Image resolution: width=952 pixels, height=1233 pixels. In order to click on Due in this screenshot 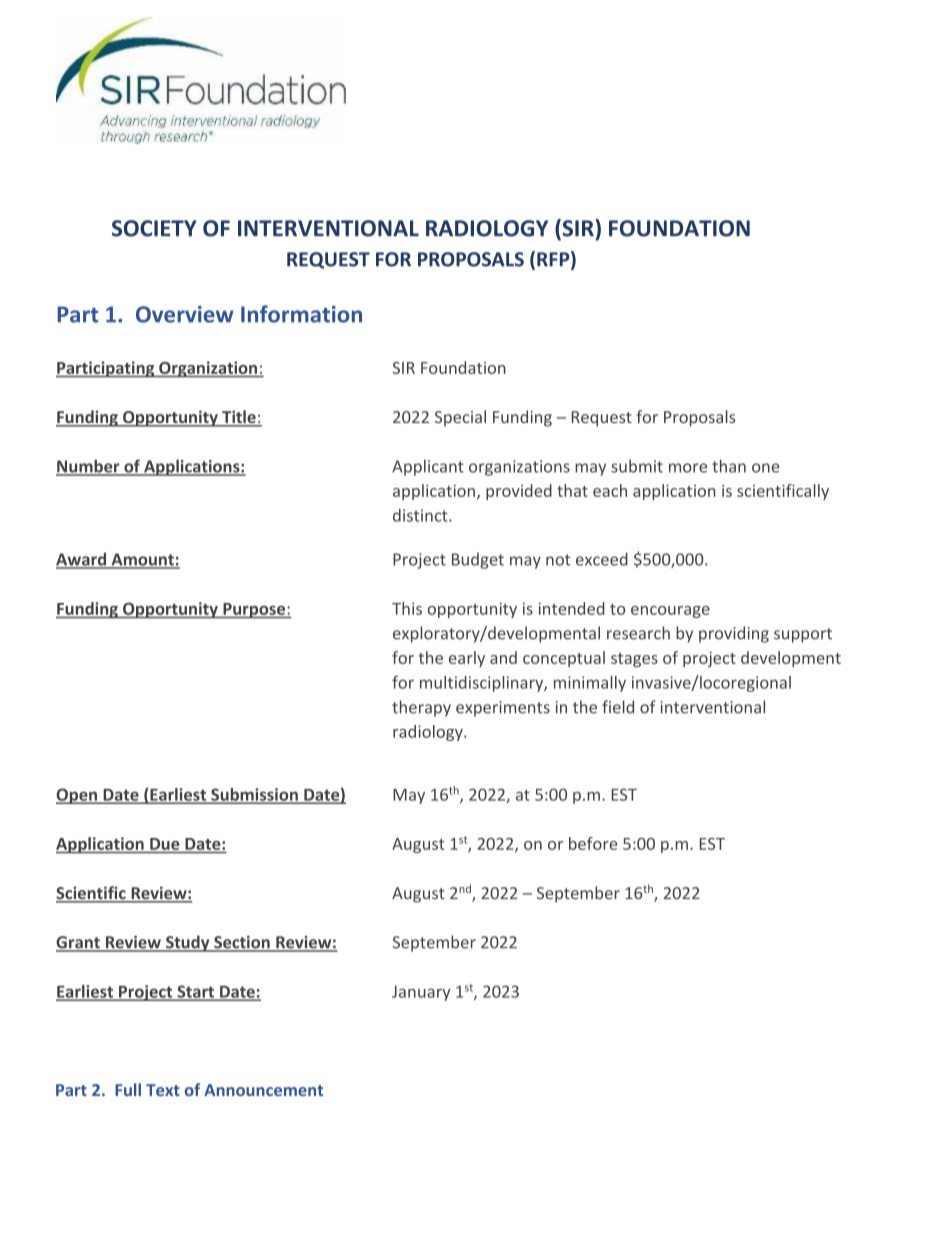, I will do `click(164, 844)`.
